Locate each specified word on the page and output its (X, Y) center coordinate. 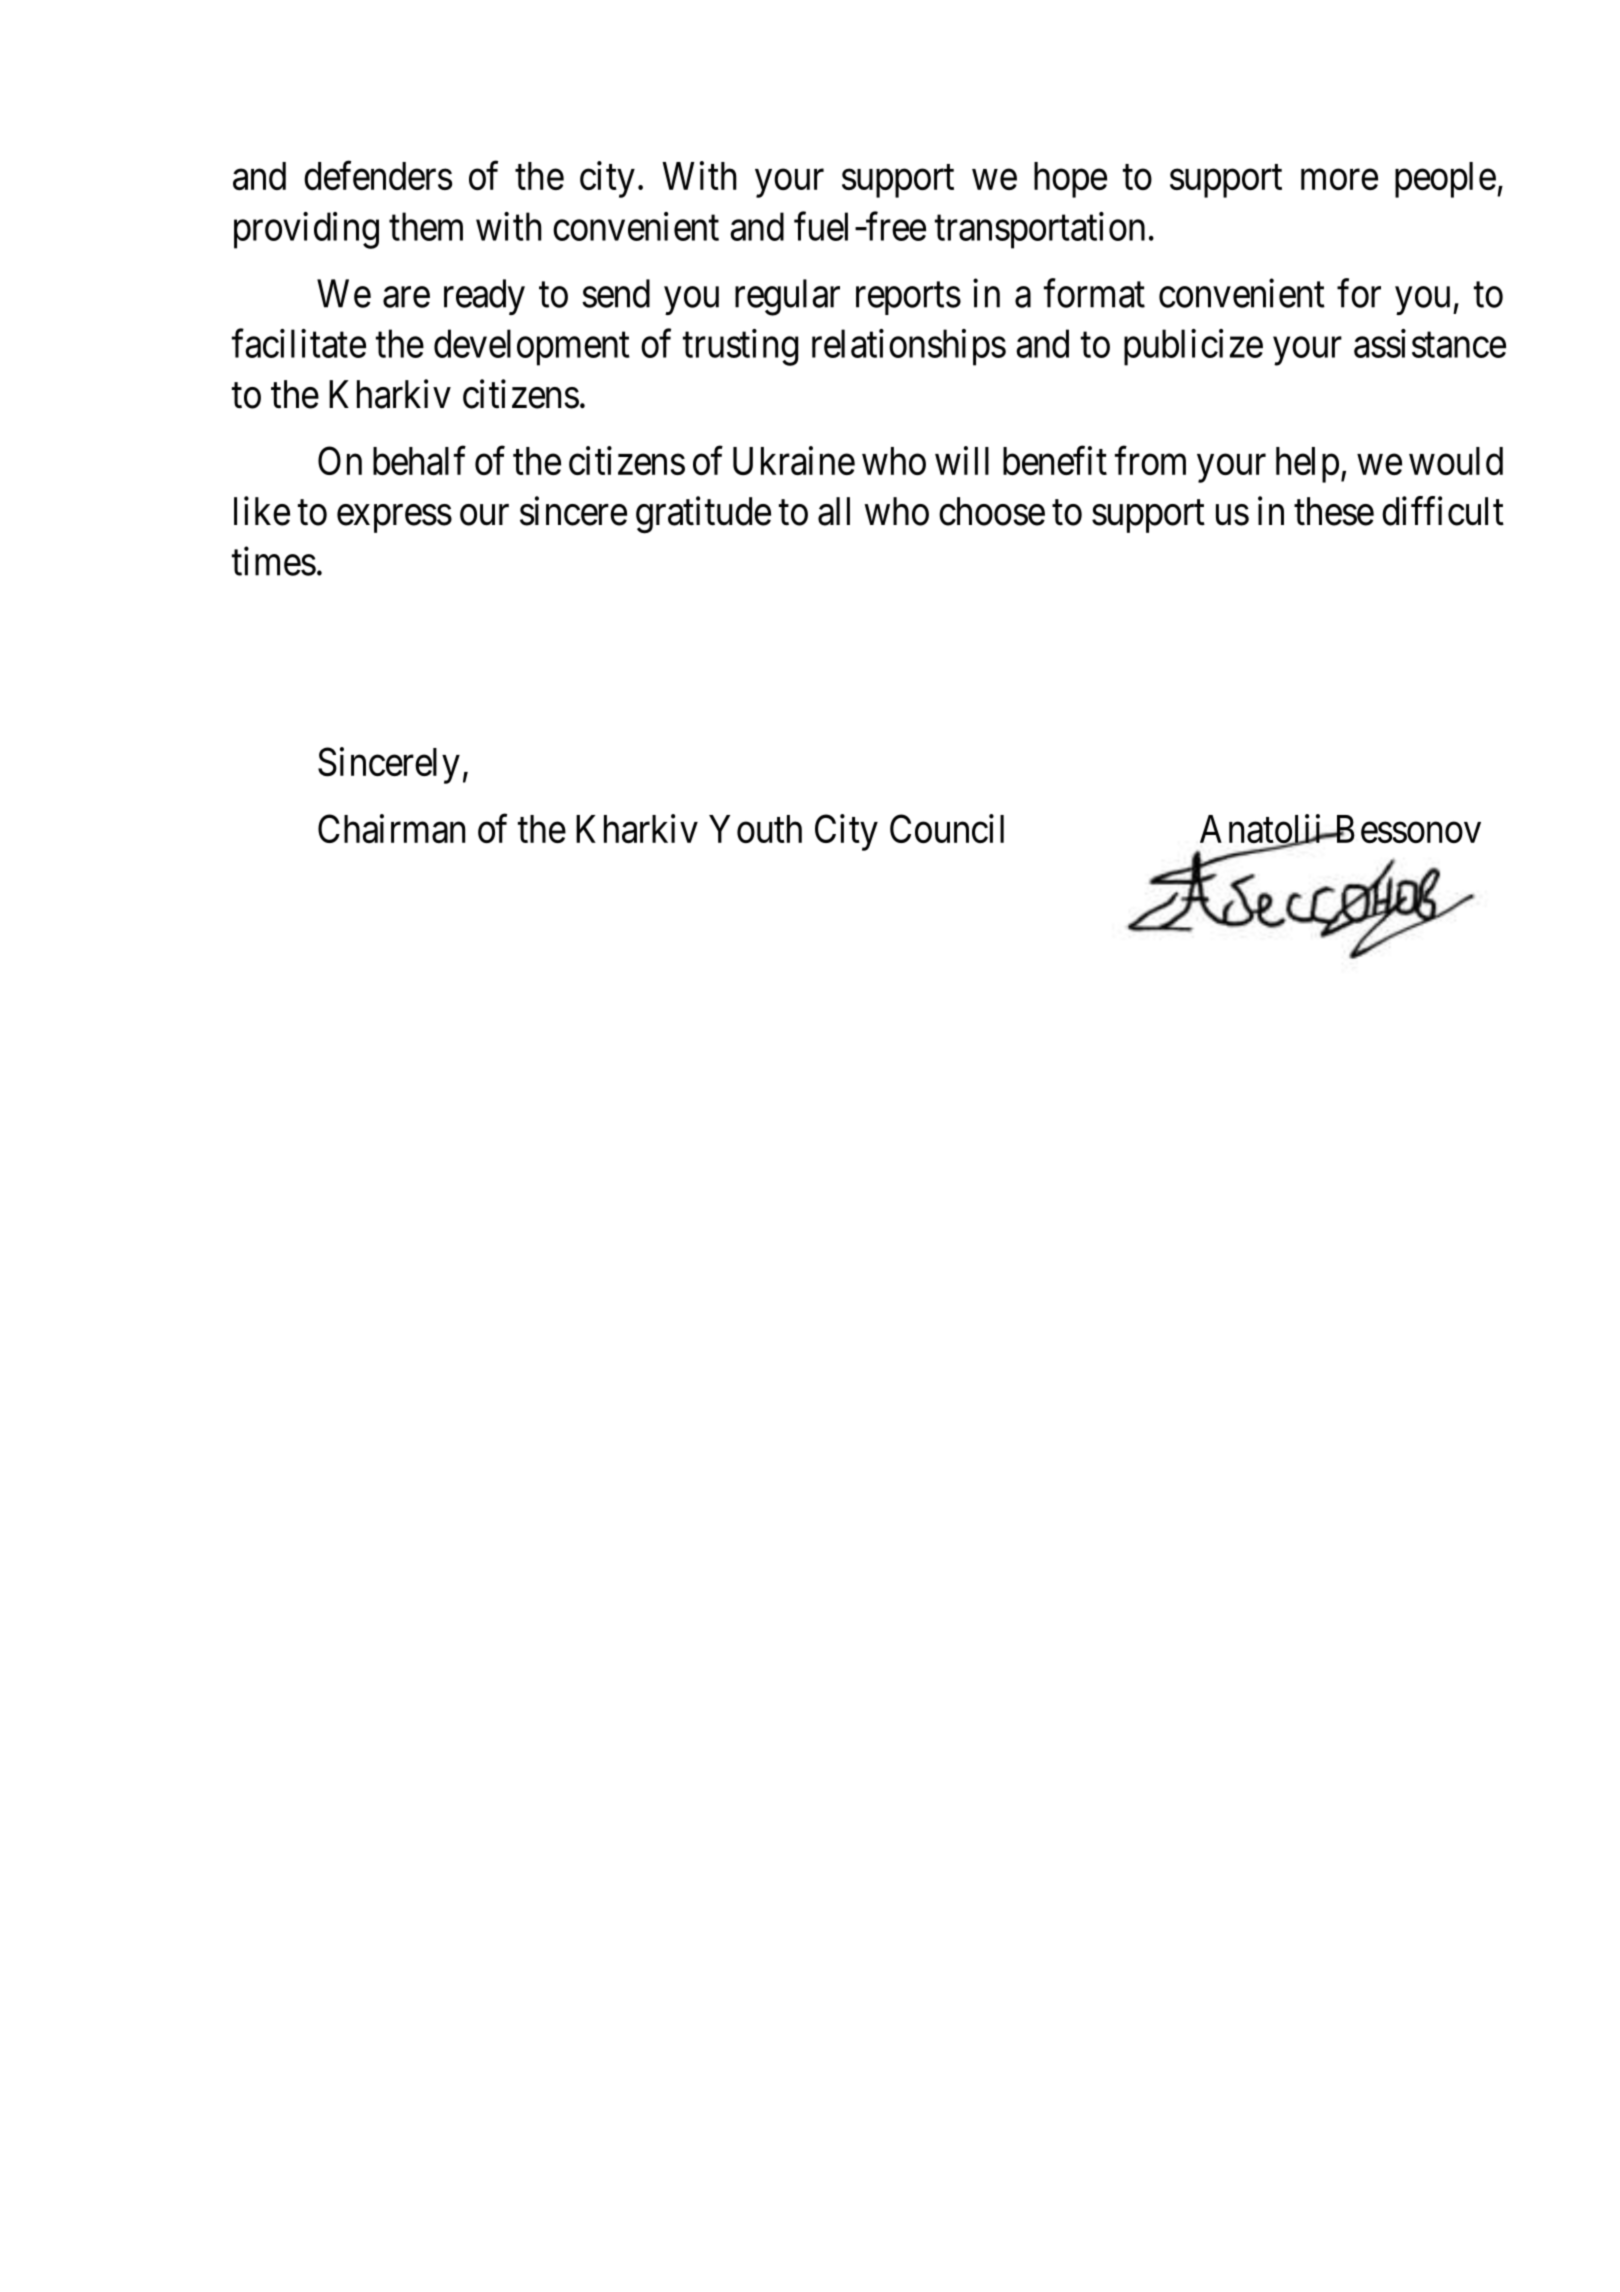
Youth (755, 829)
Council (947, 828)
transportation (1040, 230)
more (1339, 180)
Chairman (391, 828)
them (426, 226)
